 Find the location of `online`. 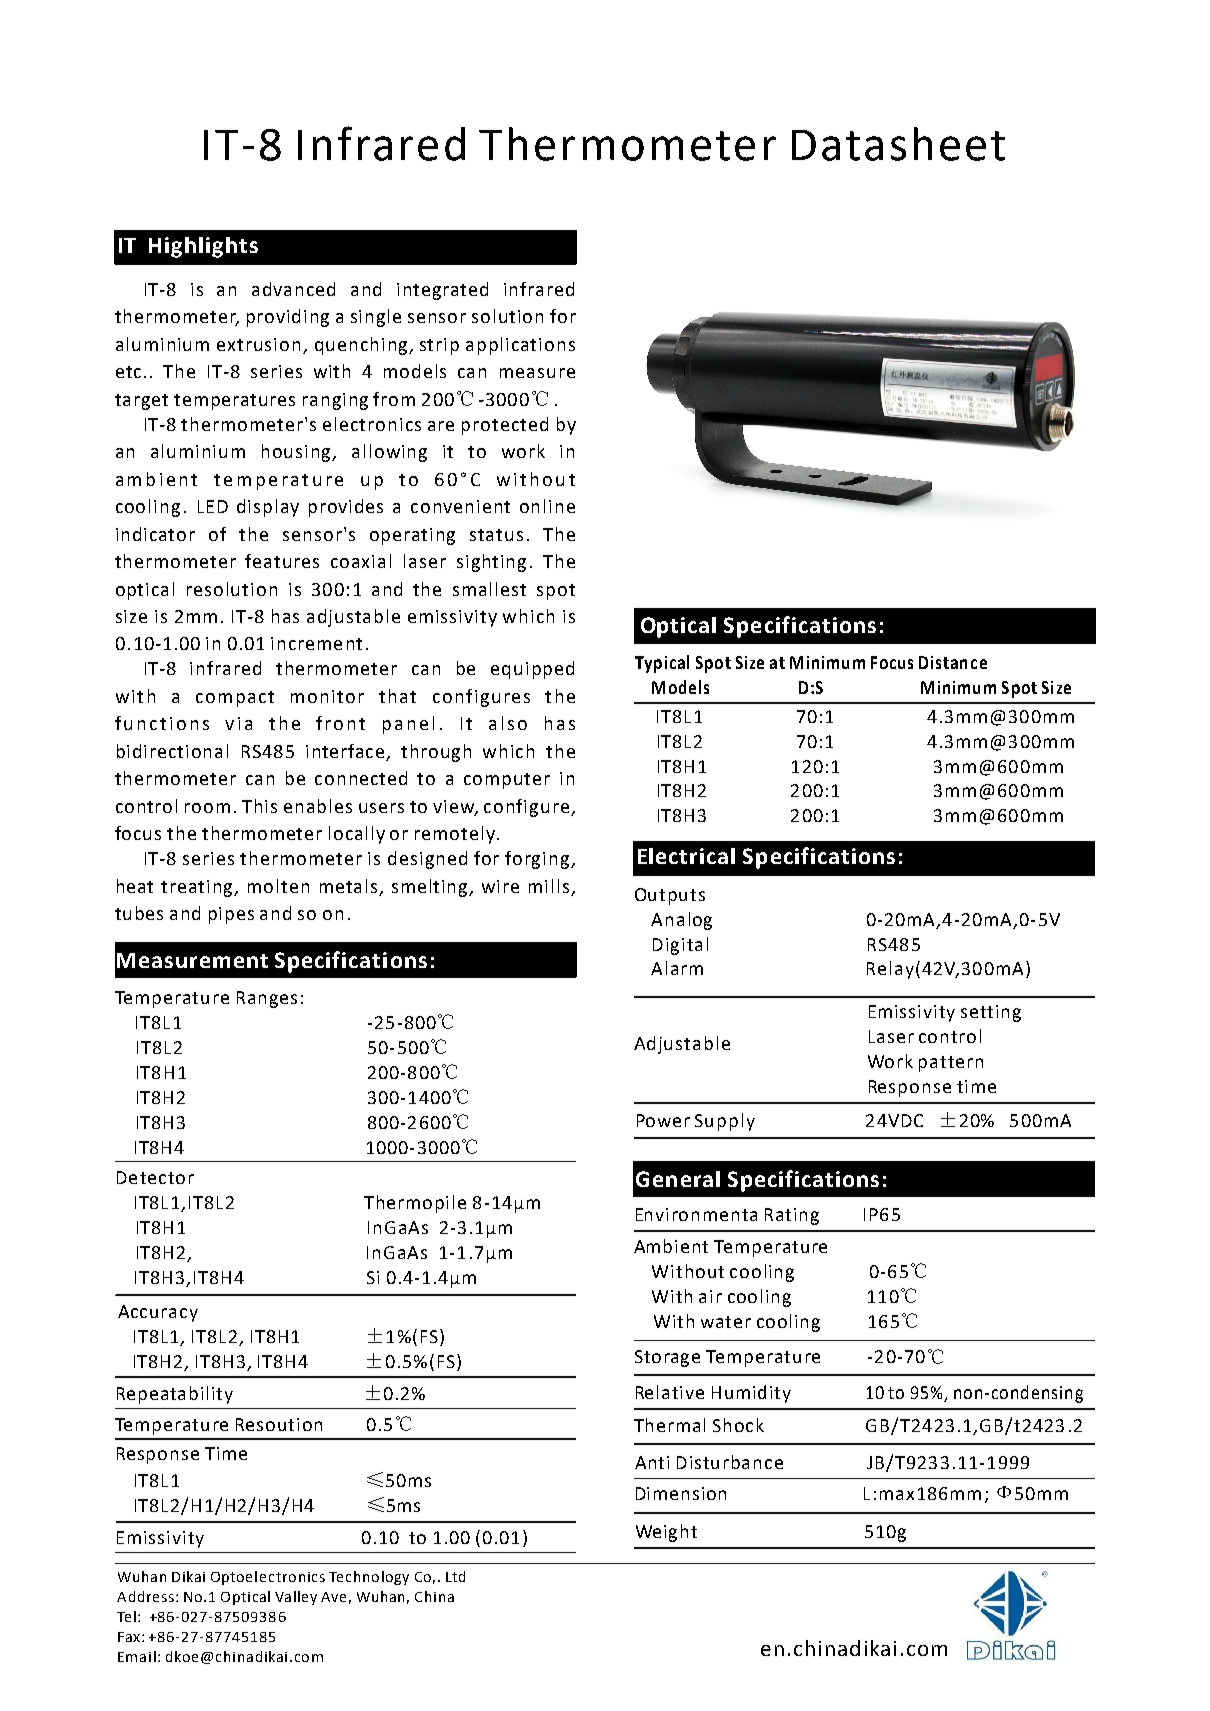

online is located at coordinates (547, 506).
